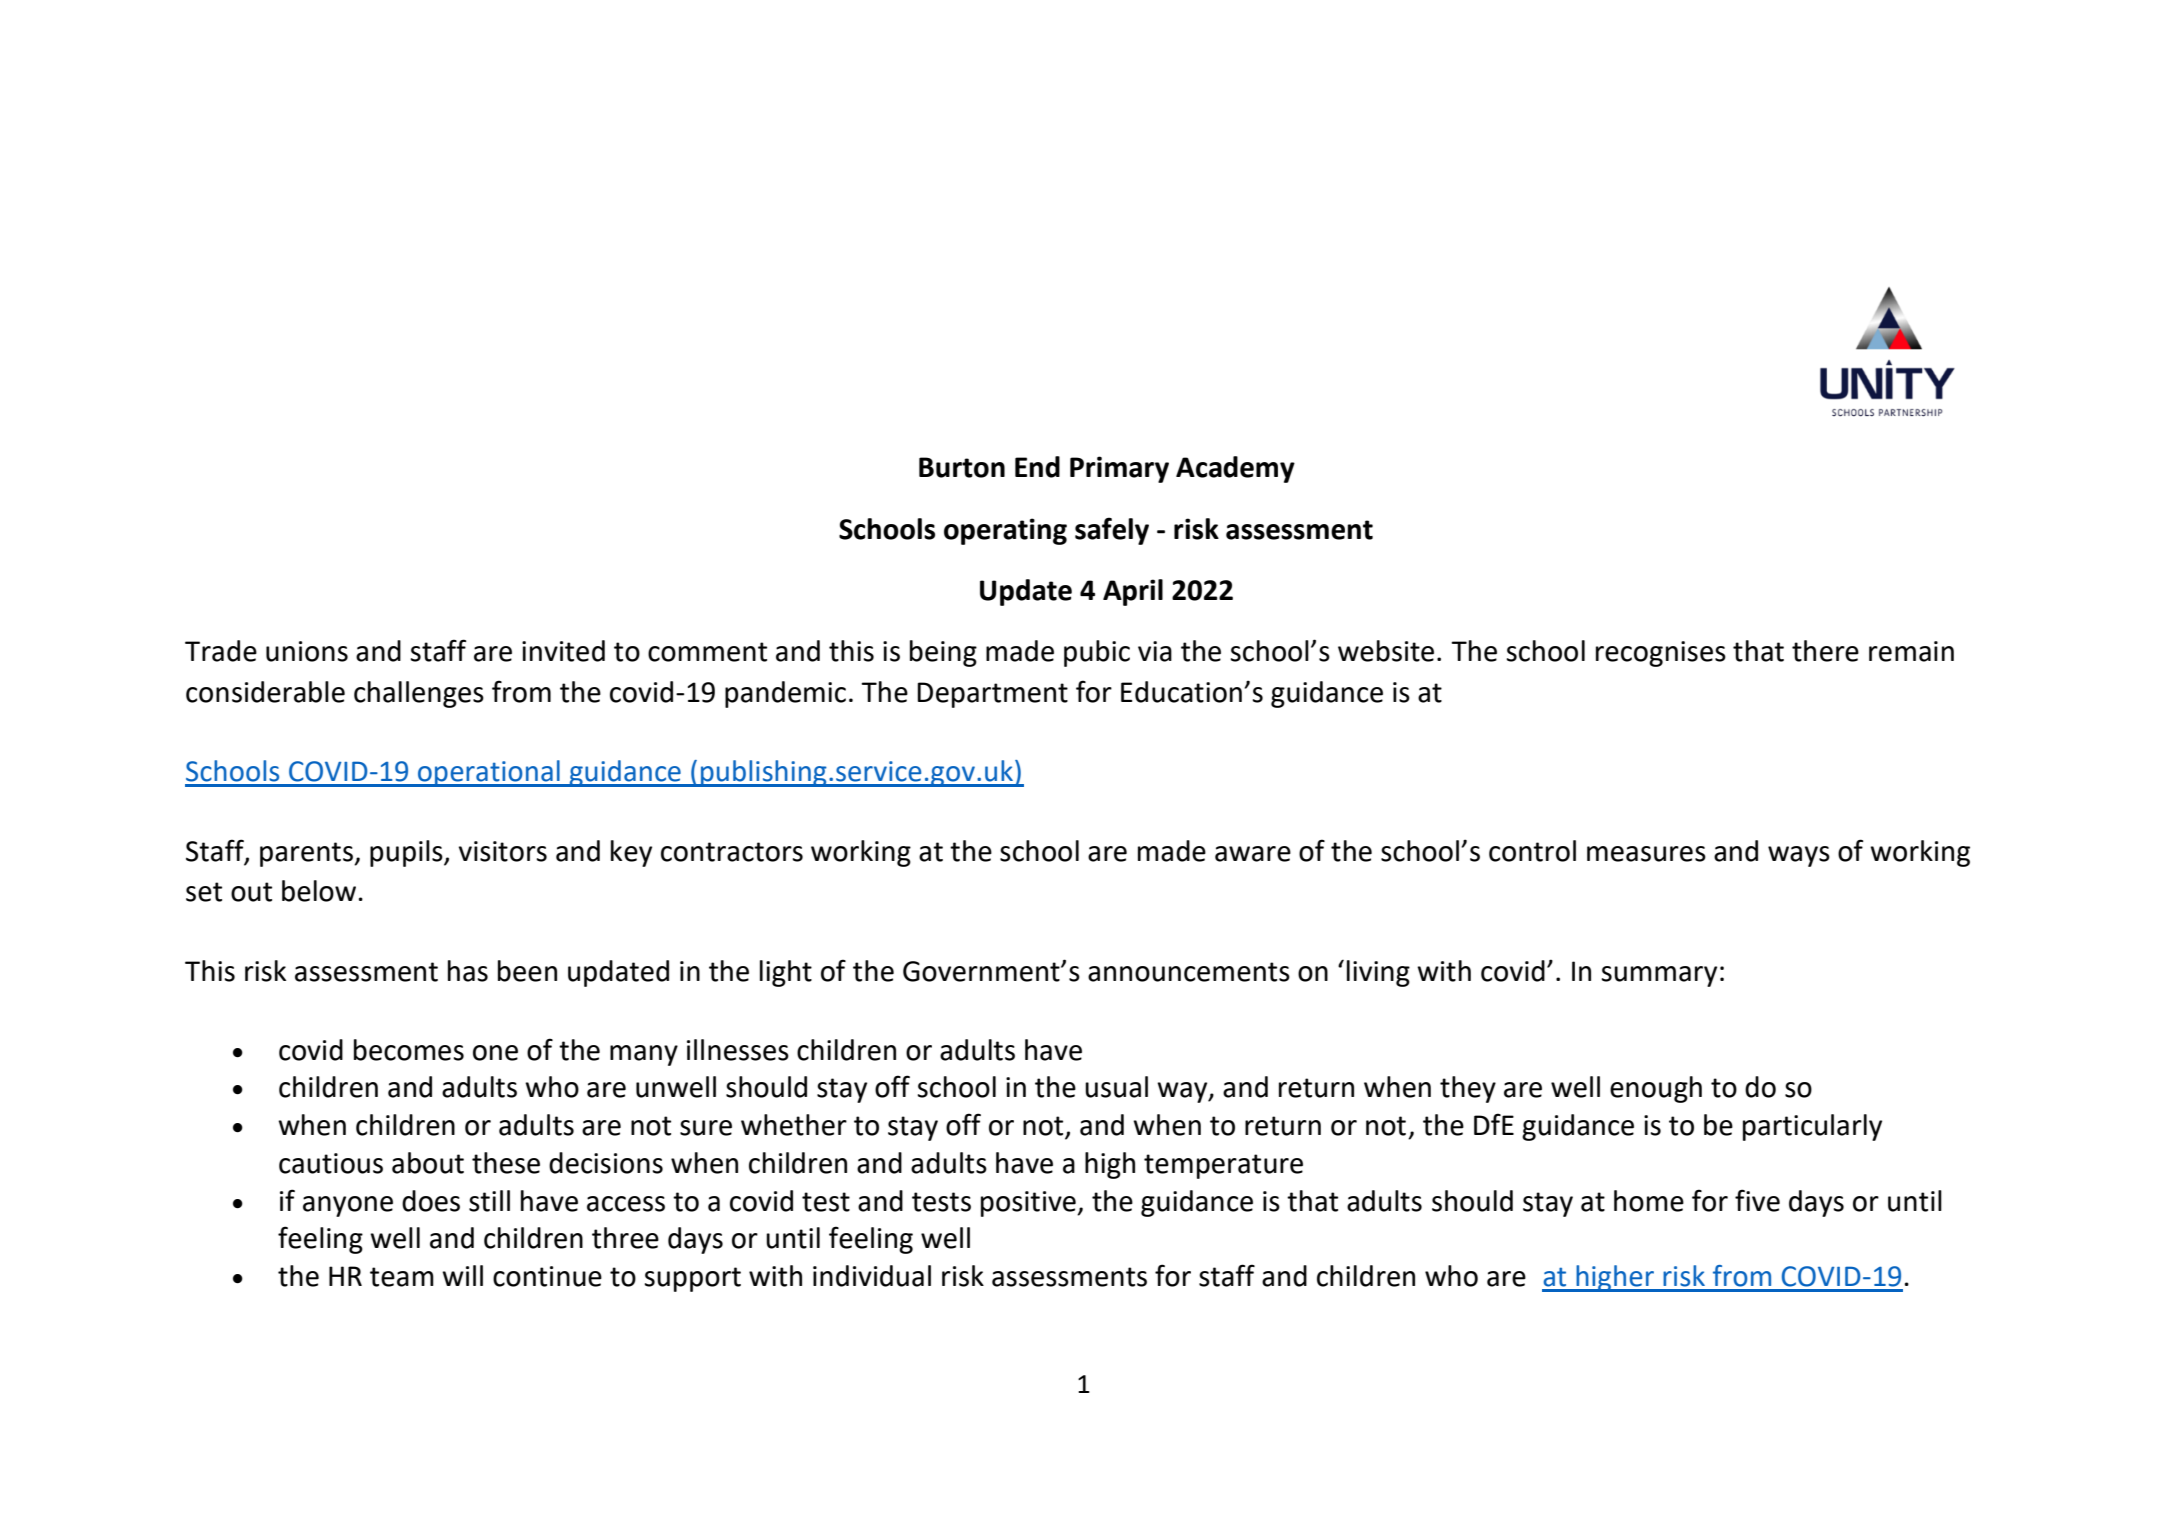  Describe the element at coordinates (872, 1276) in the screenshot. I see `individual` at that location.
